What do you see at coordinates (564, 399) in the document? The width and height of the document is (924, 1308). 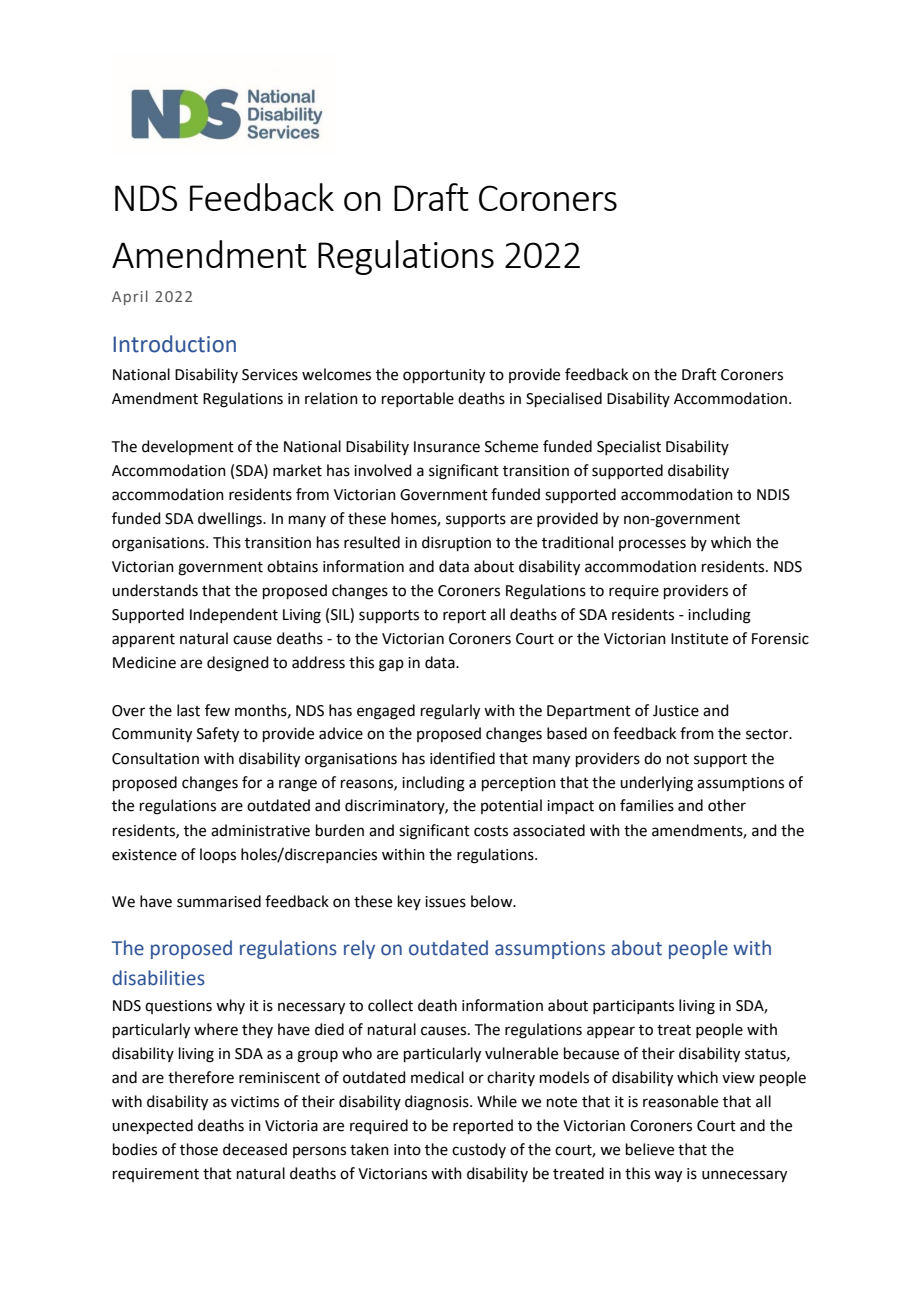 I see `Specialised` at bounding box center [564, 399].
